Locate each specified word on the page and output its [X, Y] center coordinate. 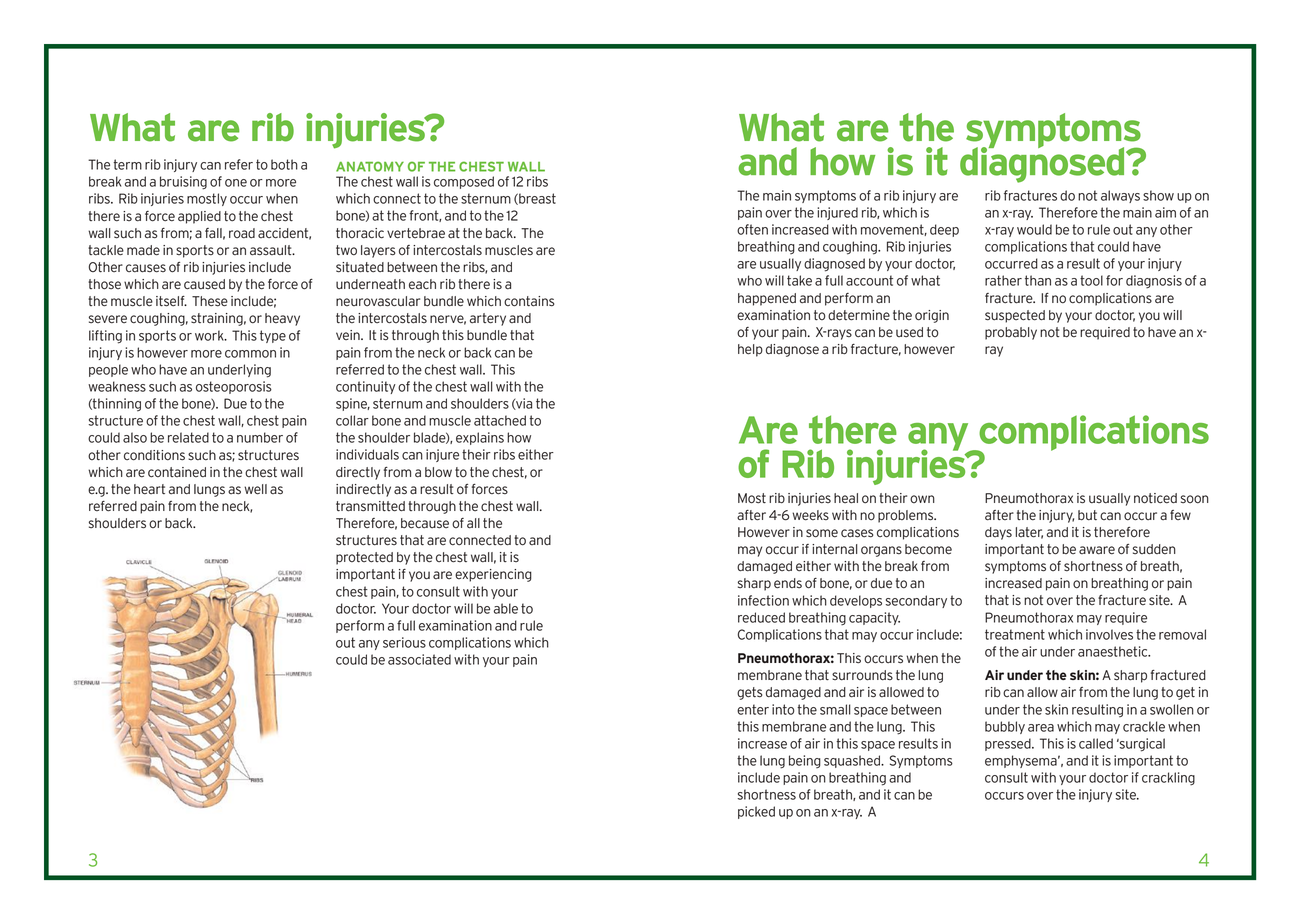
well [255, 489]
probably [1011, 333]
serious [404, 642]
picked [756, 812]
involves [1109, 634]
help [750, 350]
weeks [810, 515]
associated [419, 659]
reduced [761, 617]
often [752, 229]
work [210, 335]
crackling [1168, 779]
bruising [183, 183]
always [1120, 196]
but [1087, 515]
